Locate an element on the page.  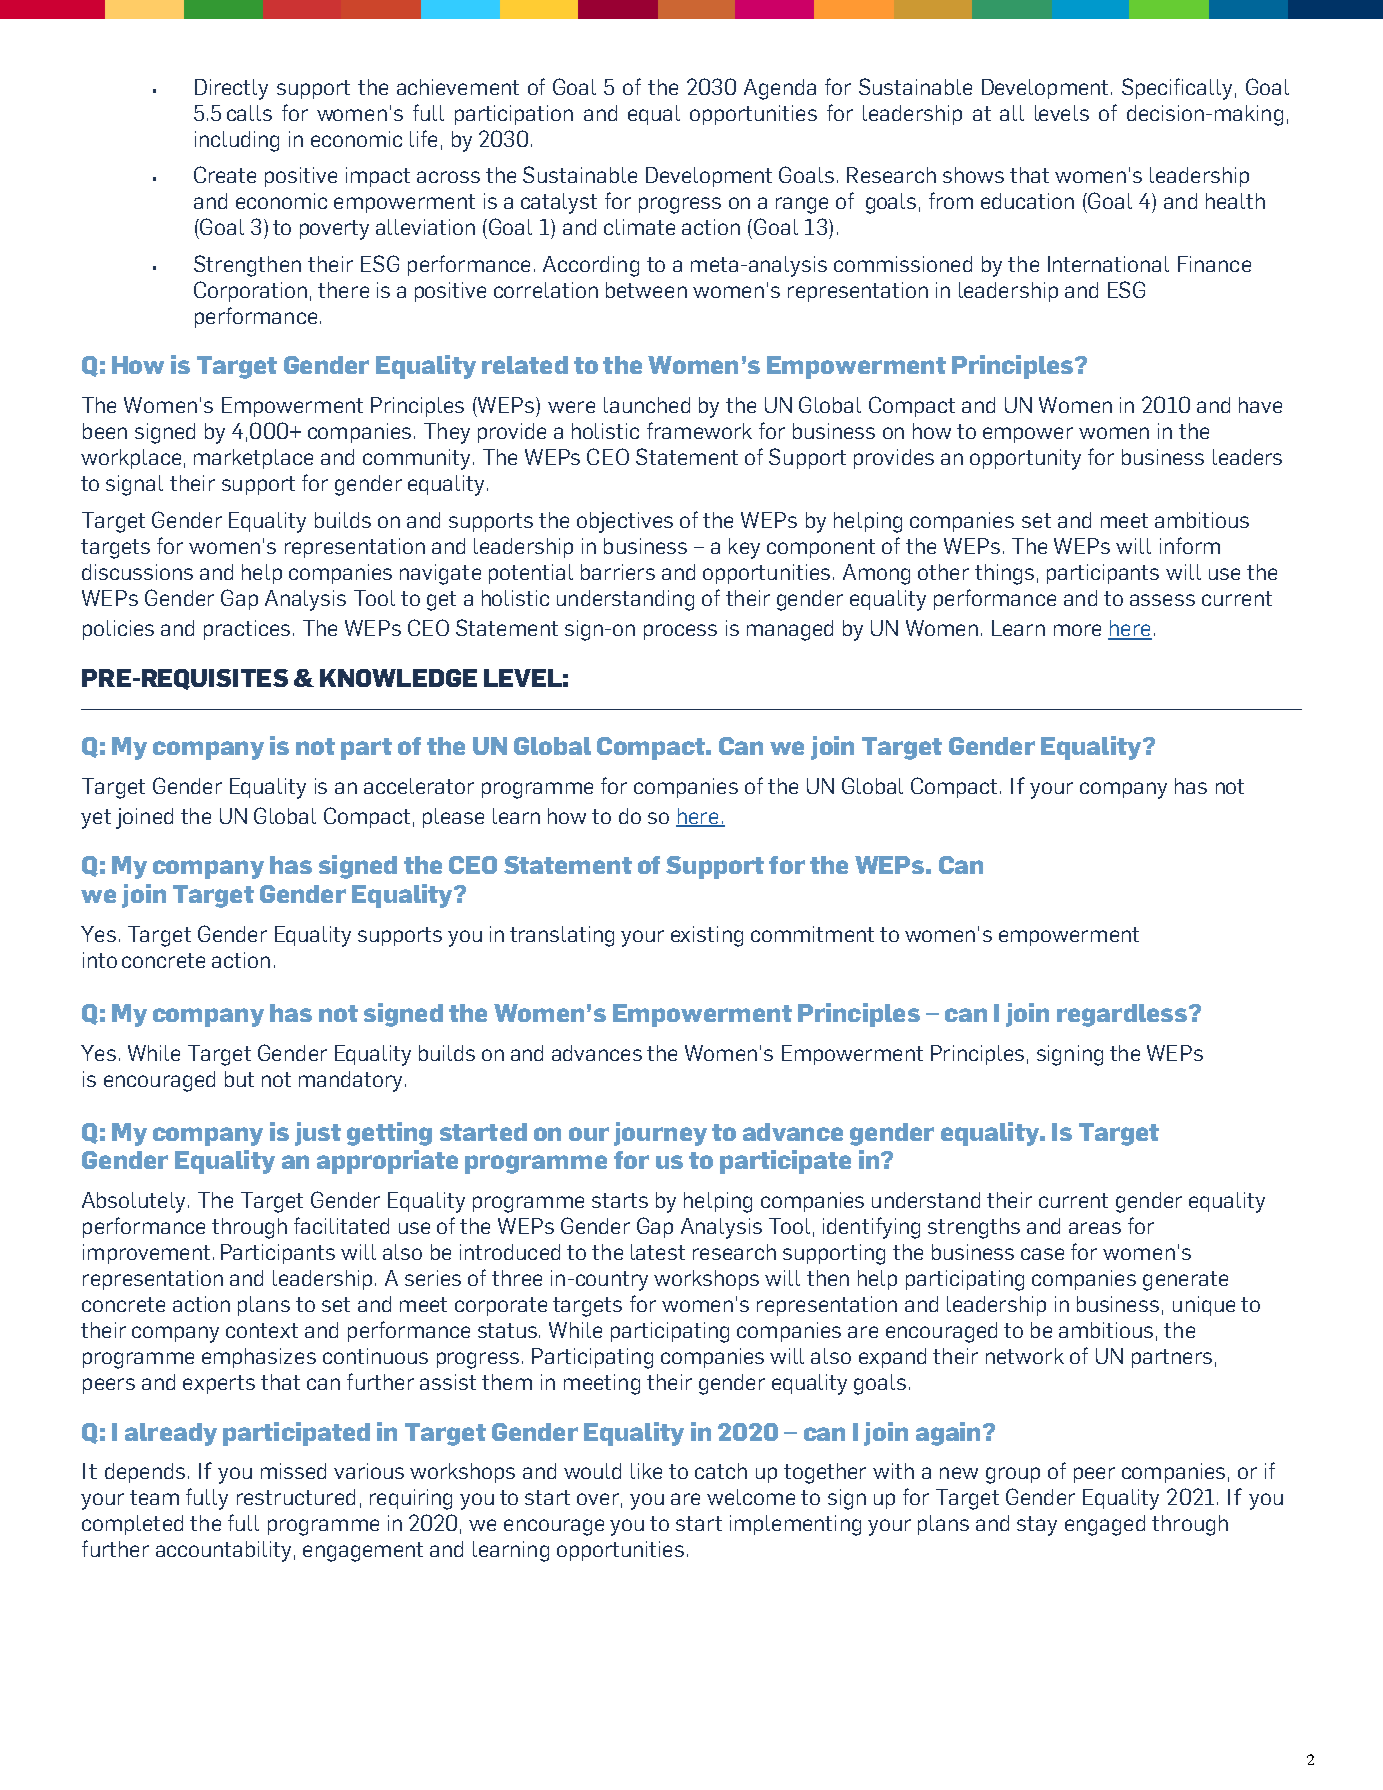
Agenda is located at coordinates (780, 89).
